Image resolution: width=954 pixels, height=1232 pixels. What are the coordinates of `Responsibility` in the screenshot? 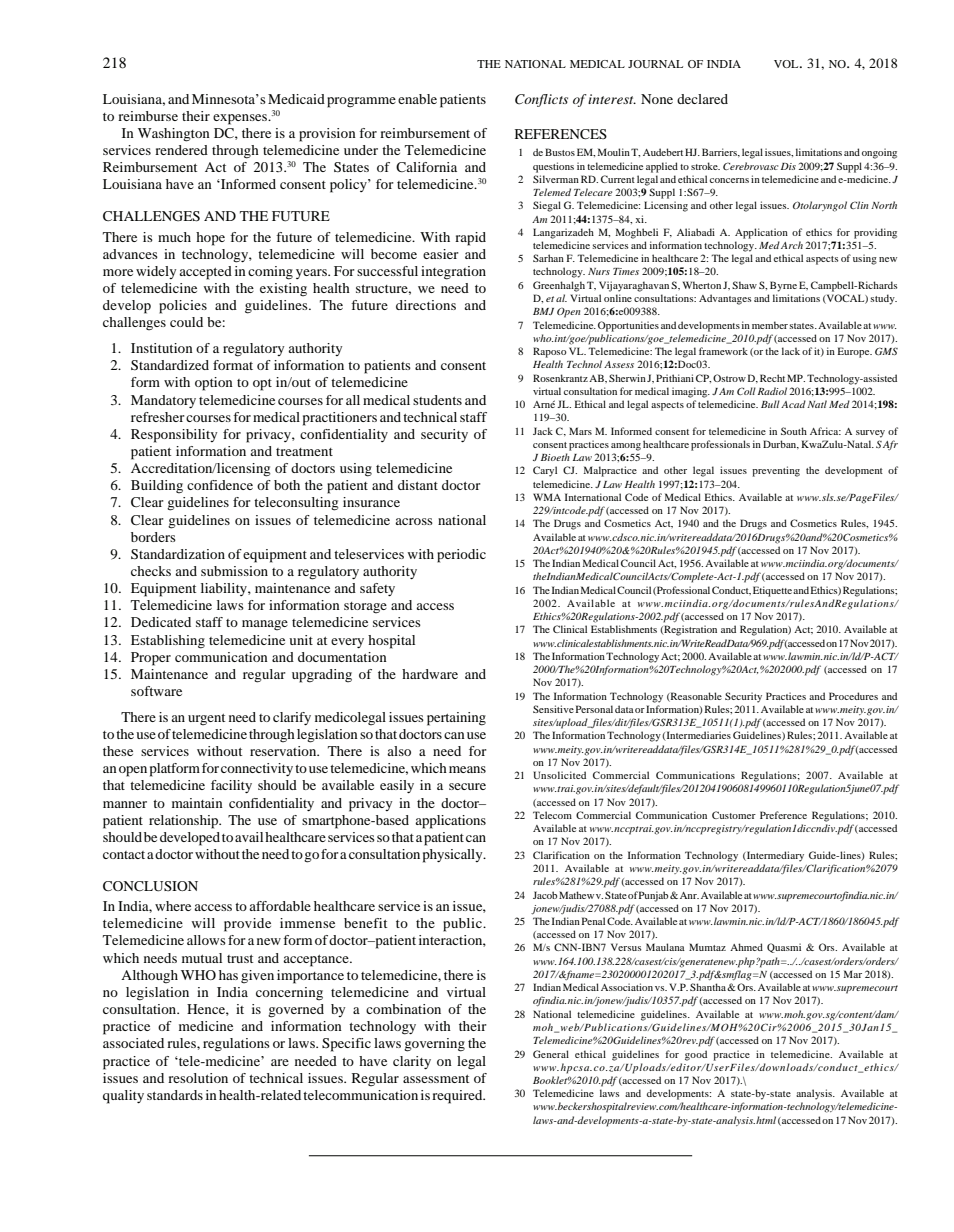 It's located at (174, 436).
